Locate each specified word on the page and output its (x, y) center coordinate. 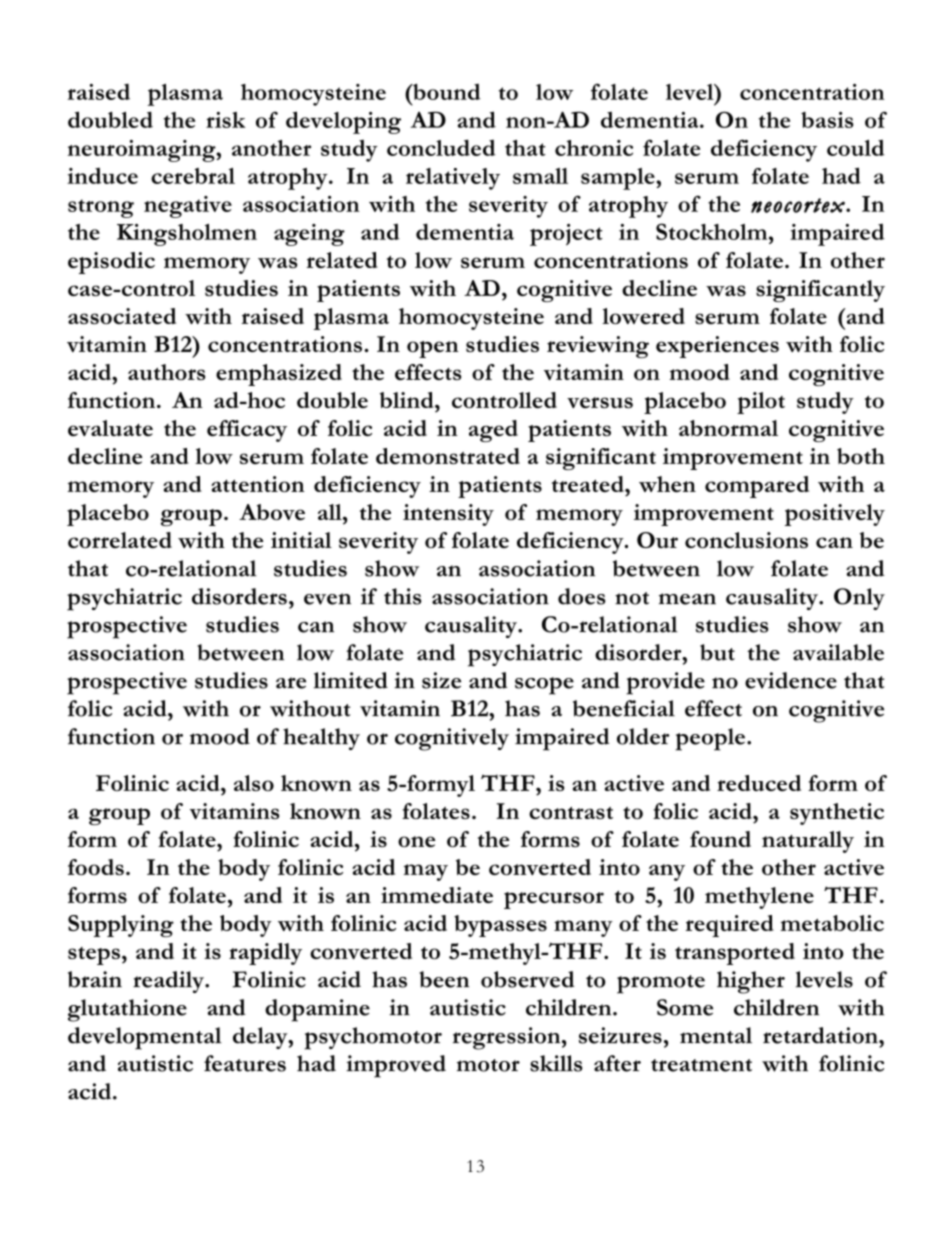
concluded (441, 147)
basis (827, 120)
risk (226, 120)
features (245, 1063)
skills (556, 1063)
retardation (821, 1035)
